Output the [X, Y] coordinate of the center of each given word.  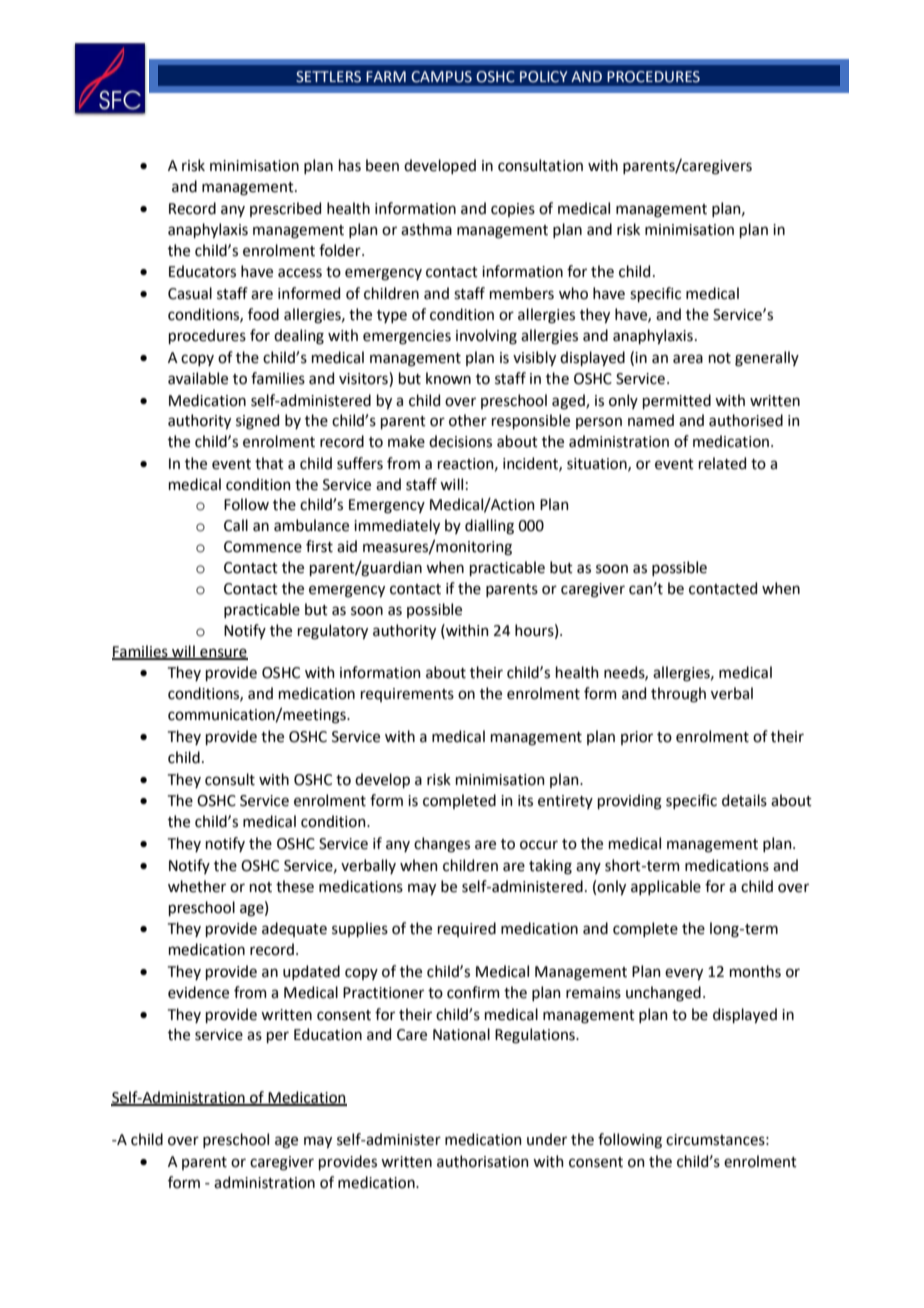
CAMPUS [441, 77]
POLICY [544, 77]
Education [328, 1034]
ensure [223, 653]
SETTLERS [328, 77]
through [678, 695]
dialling [489, 527]
